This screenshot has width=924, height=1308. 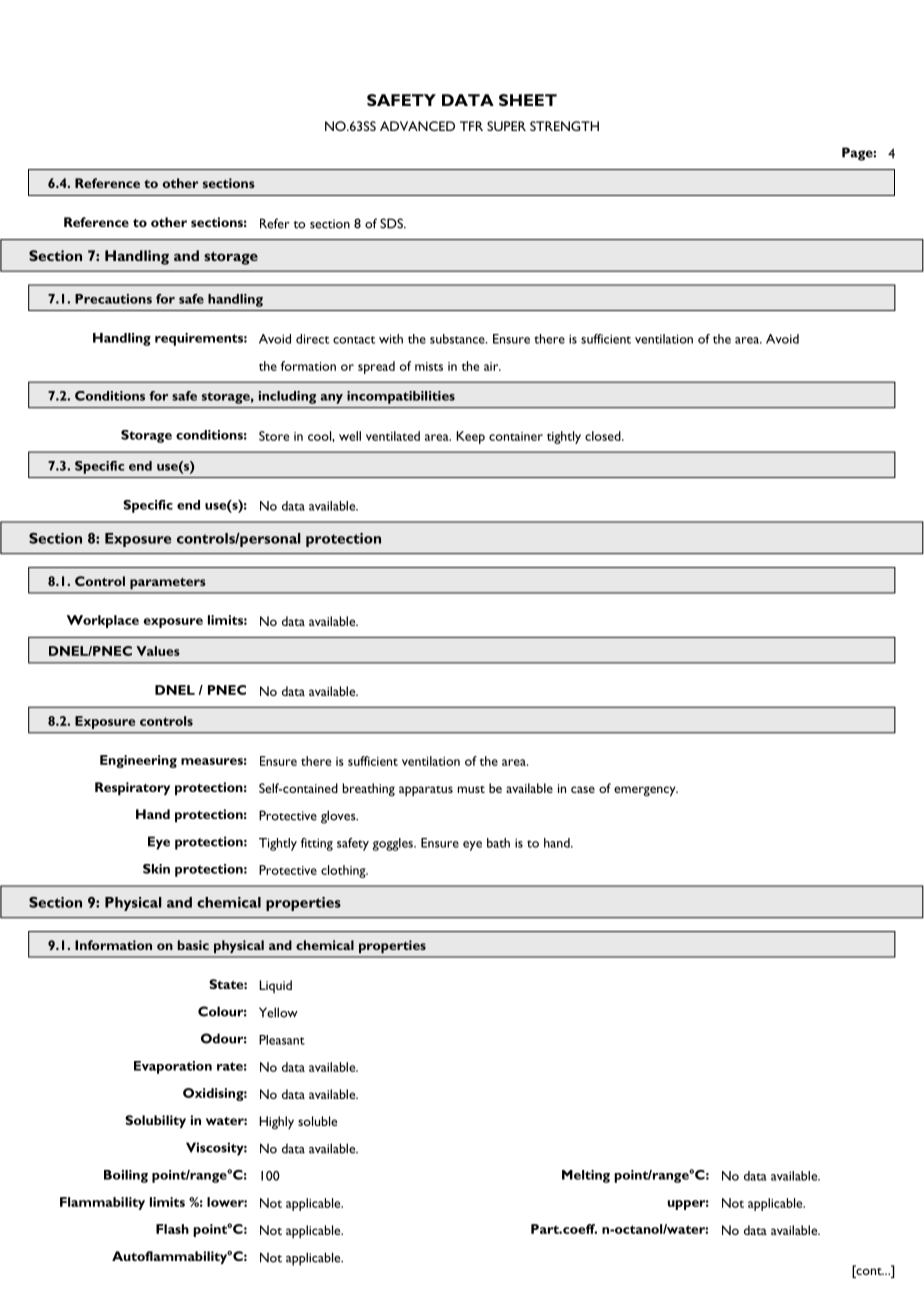 What do you see at coordinates (156, 869) in the screenshot?
I see `Skin` at bounding box center [156, 869].
